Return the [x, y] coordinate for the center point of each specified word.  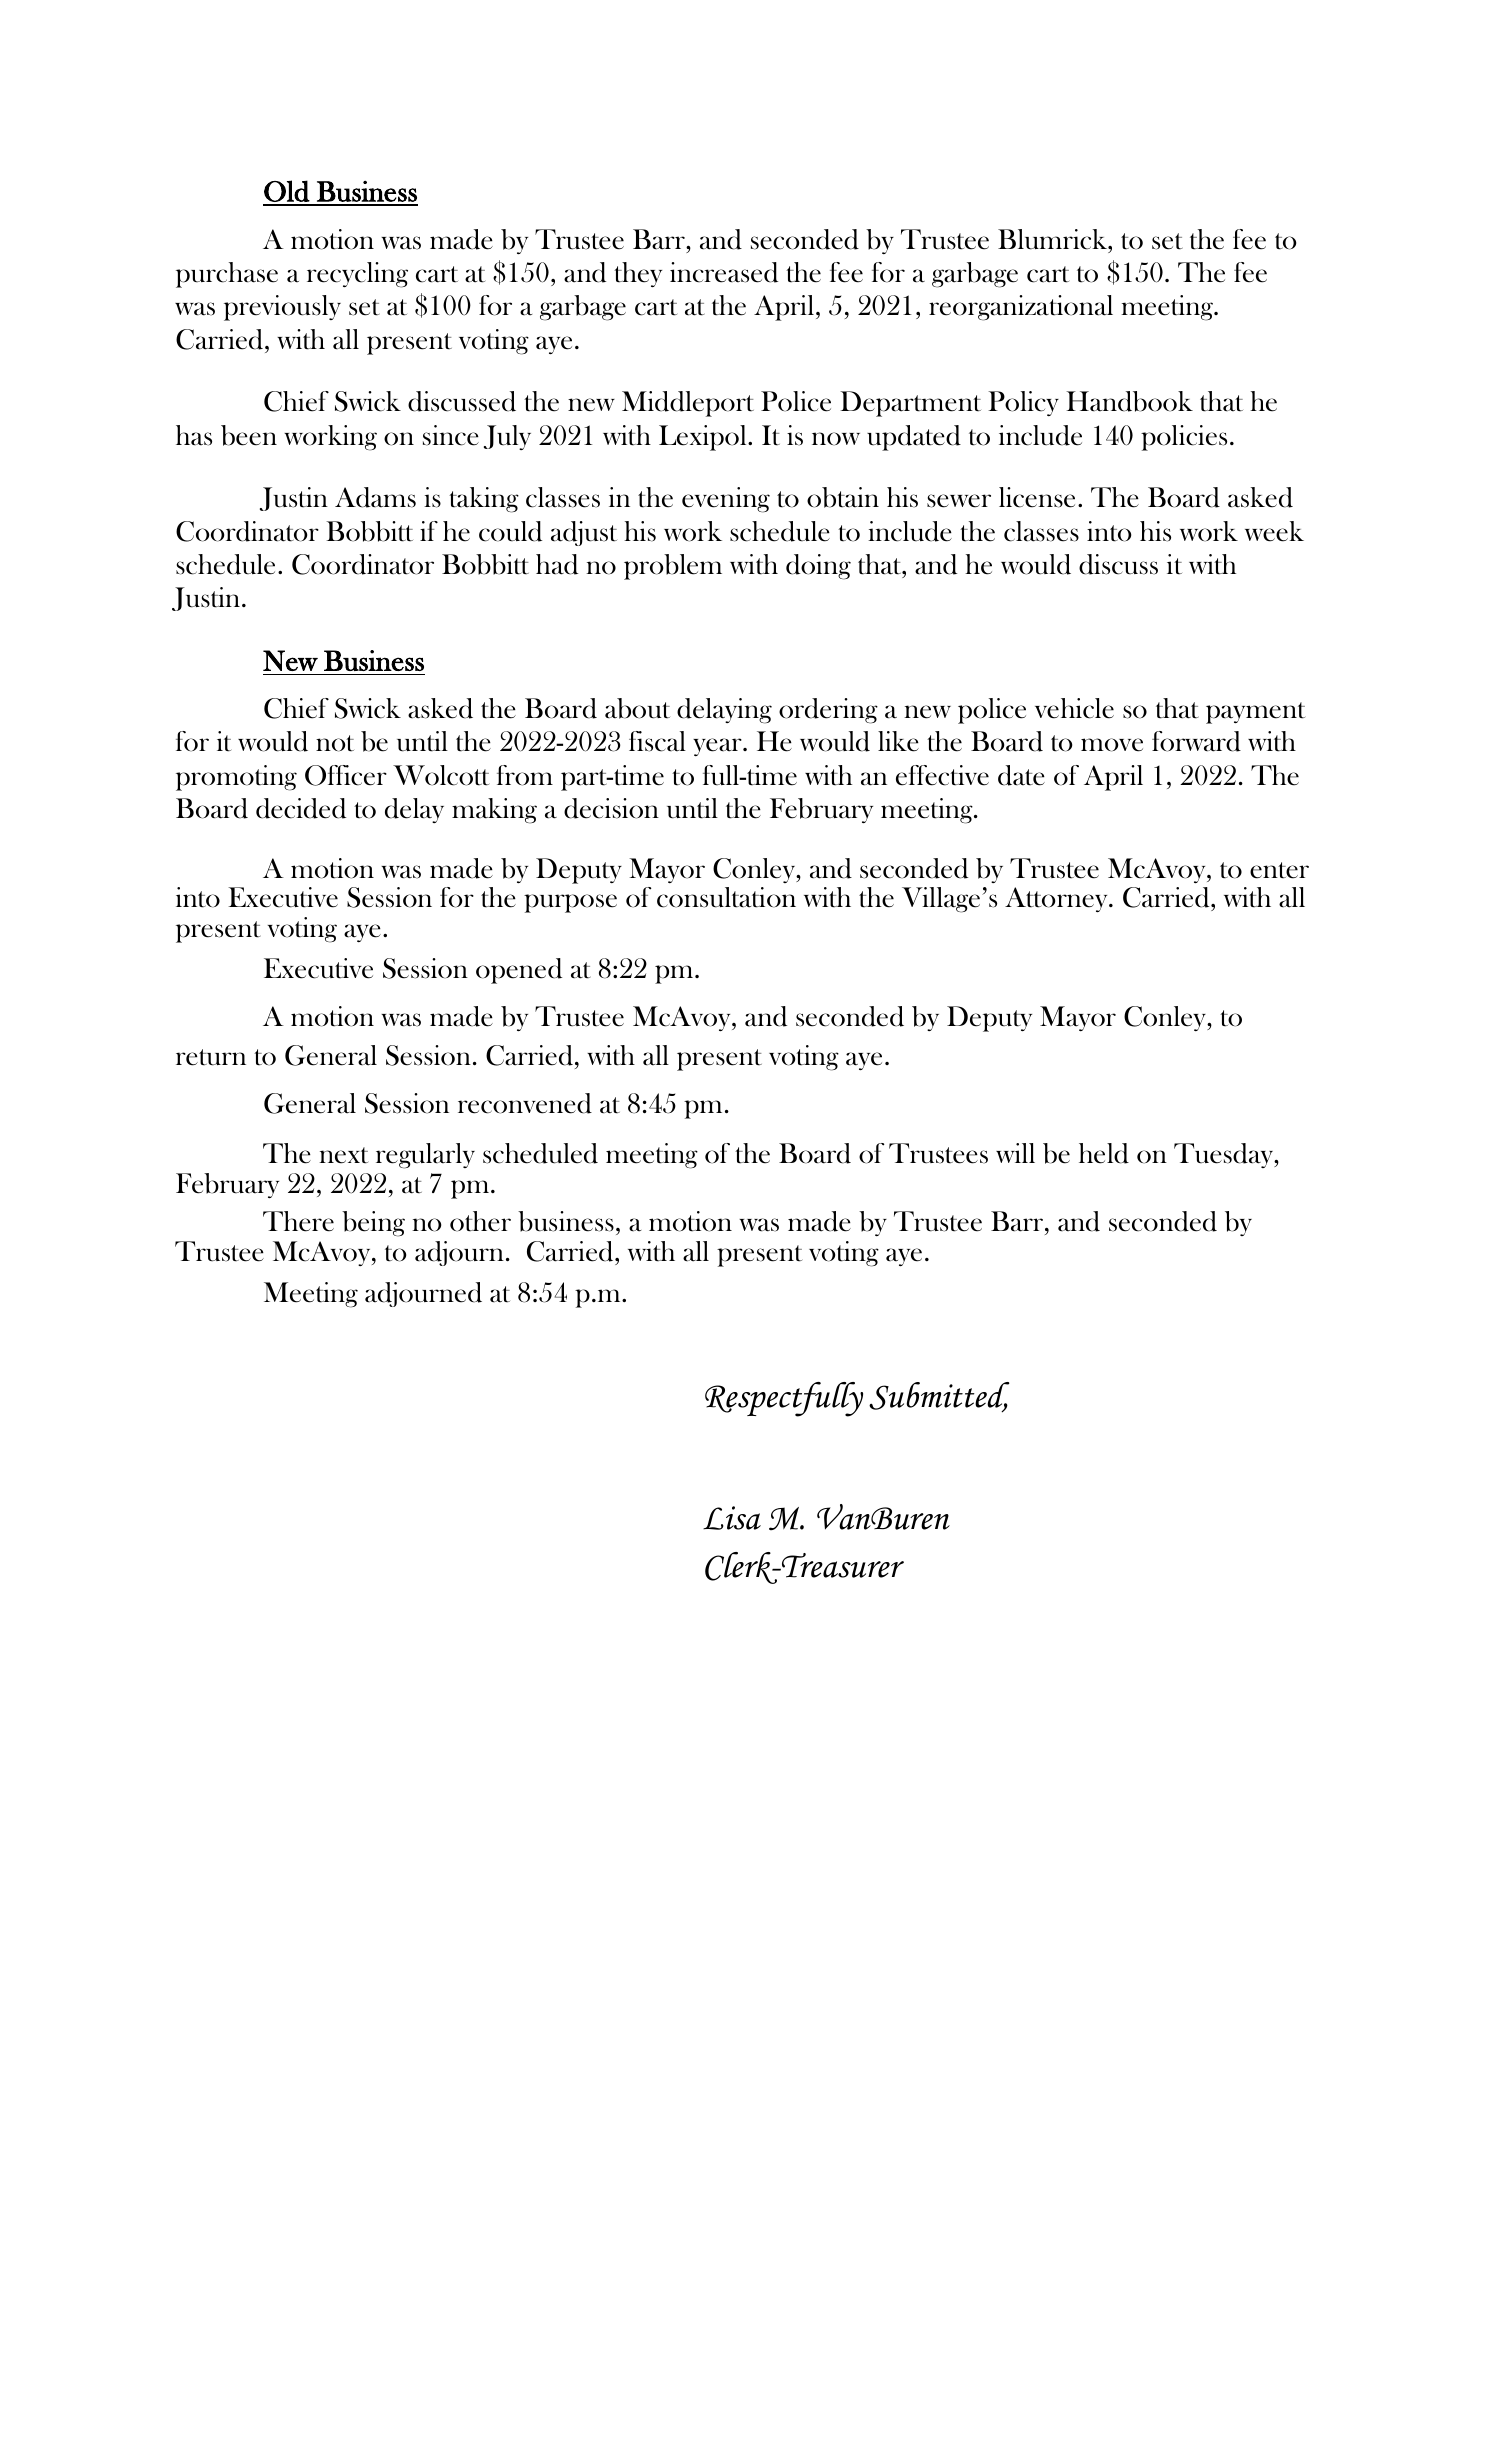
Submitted [939, 1397]
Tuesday [1225, 1155]
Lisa [732, 1518]
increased [724, 272]
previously [282, 308]
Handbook [1129, 401]
